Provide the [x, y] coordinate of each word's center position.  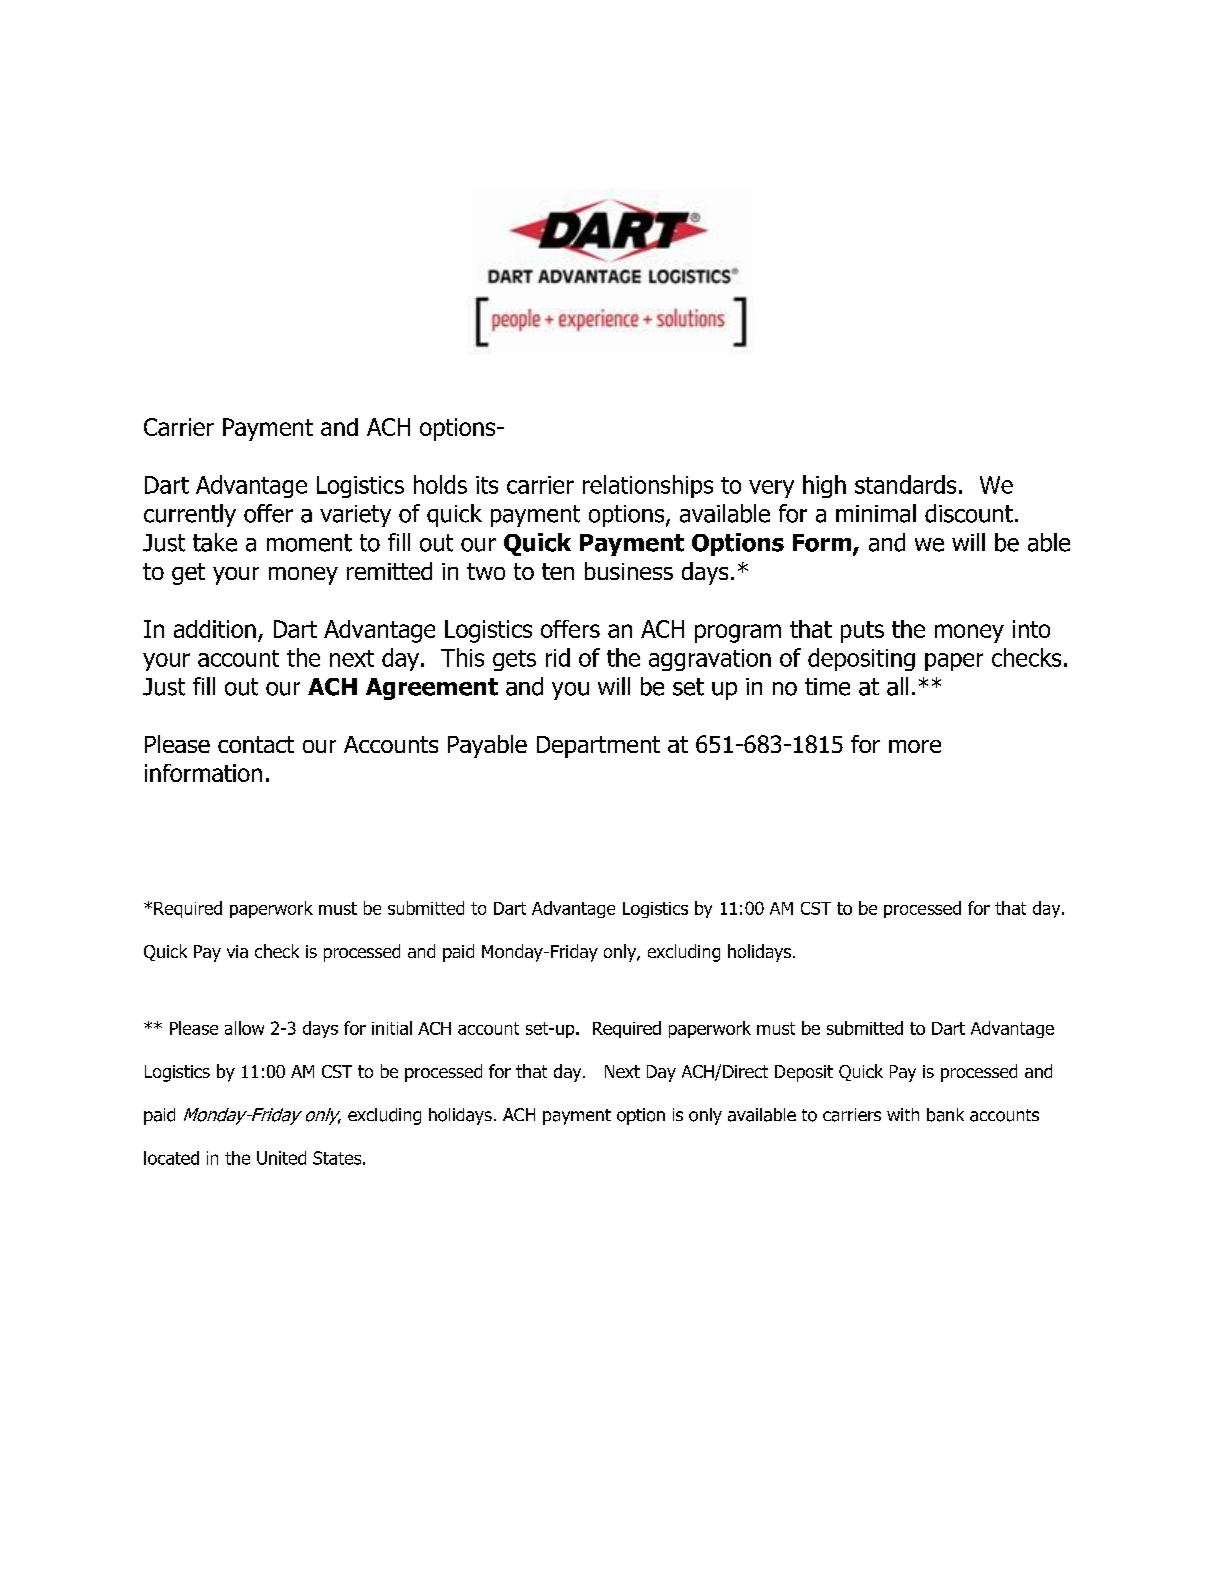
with [903, 1114]
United [281, 1158]
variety [355, 516]
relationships [648, 486]
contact [256, 744]
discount [969, 513]
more [915, 746]
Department [598, 747]
